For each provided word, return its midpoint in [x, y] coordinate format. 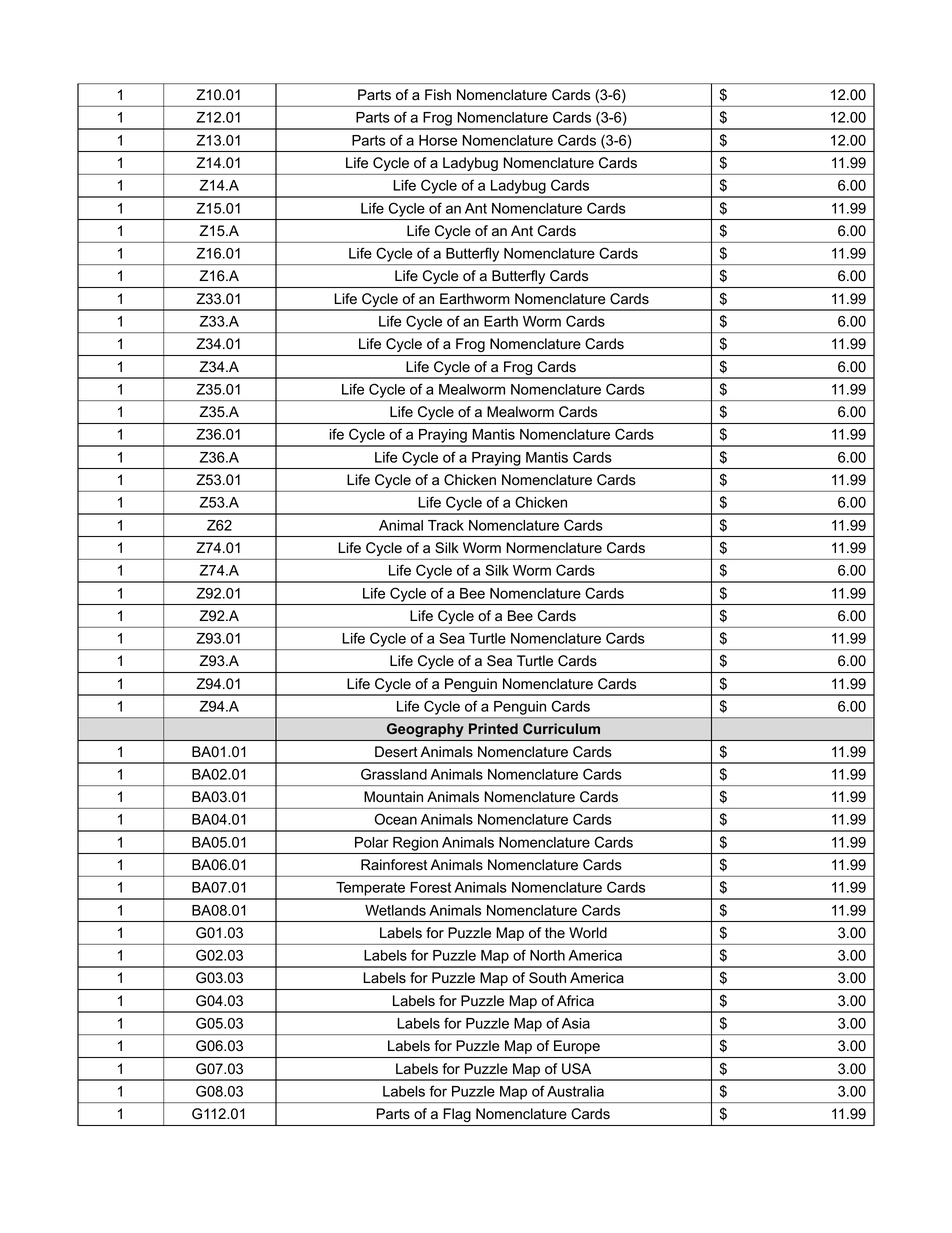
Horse [438, 140]
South [547, 978]
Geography [425, 730]
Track [446, 525]
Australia [575, 1091]
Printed [493, 728]
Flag [457, 1115]
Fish [438, 95]
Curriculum [561, 728]
